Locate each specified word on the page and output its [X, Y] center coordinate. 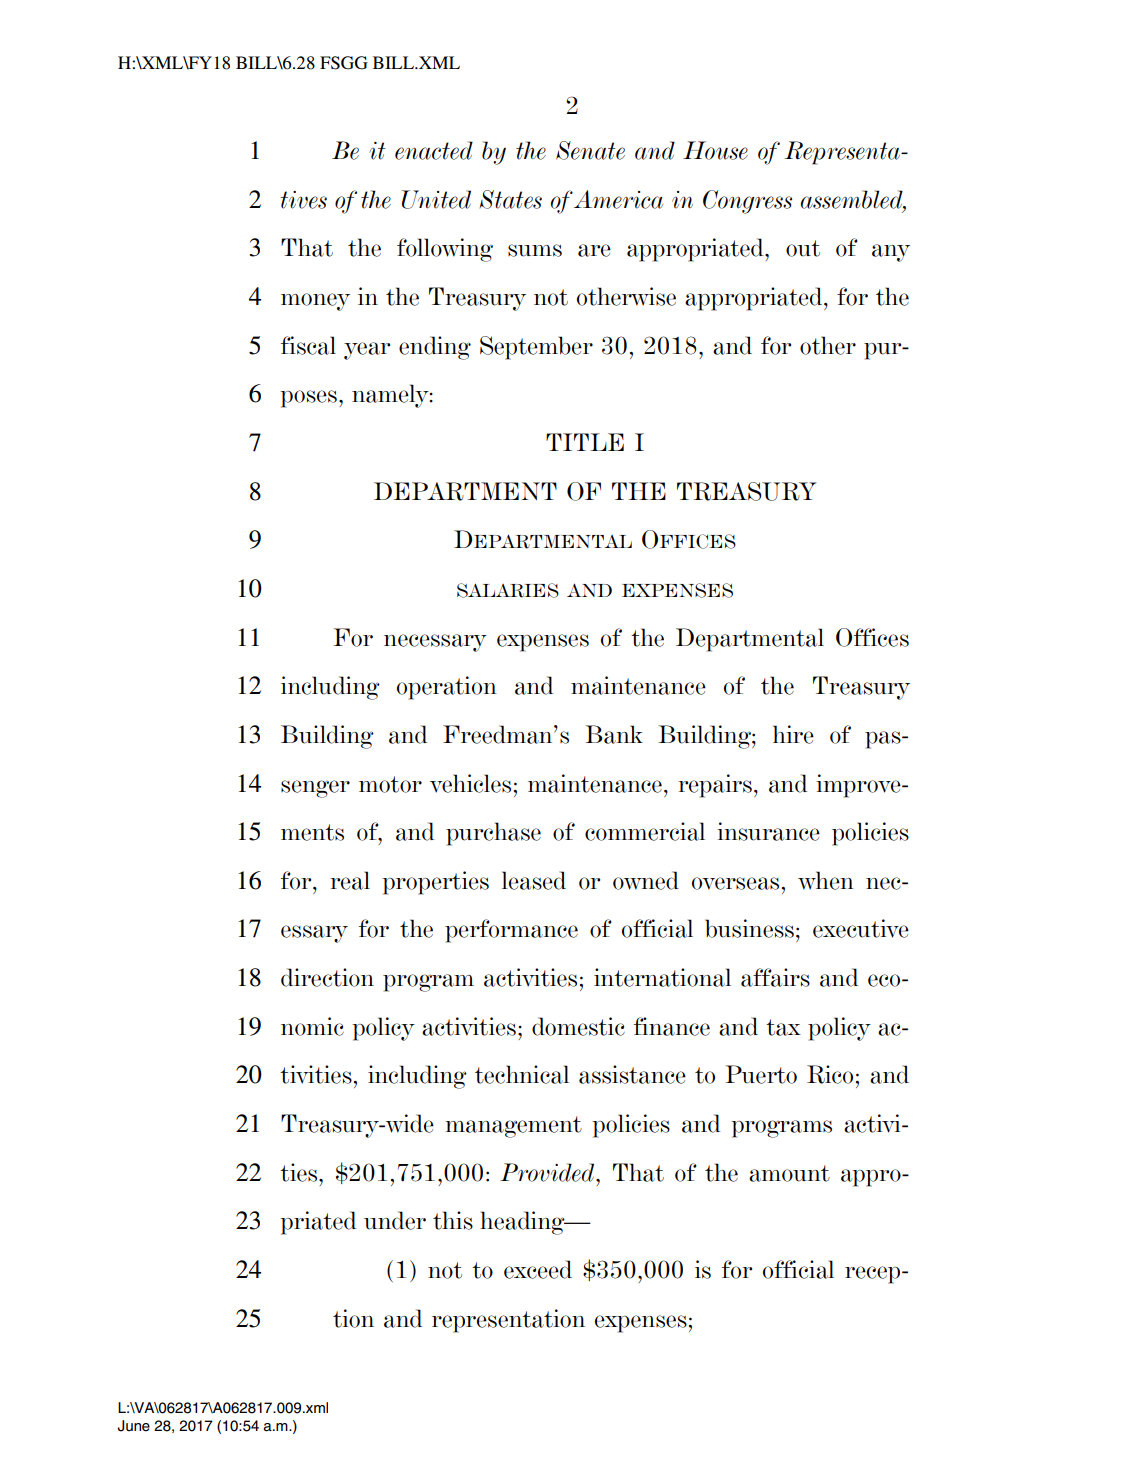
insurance [768, 831]
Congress [747, 202]
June [134, 1426]
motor [390, 784]
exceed [538, 1269]
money [315, 302]
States [510, 199]
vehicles [470, 783]
